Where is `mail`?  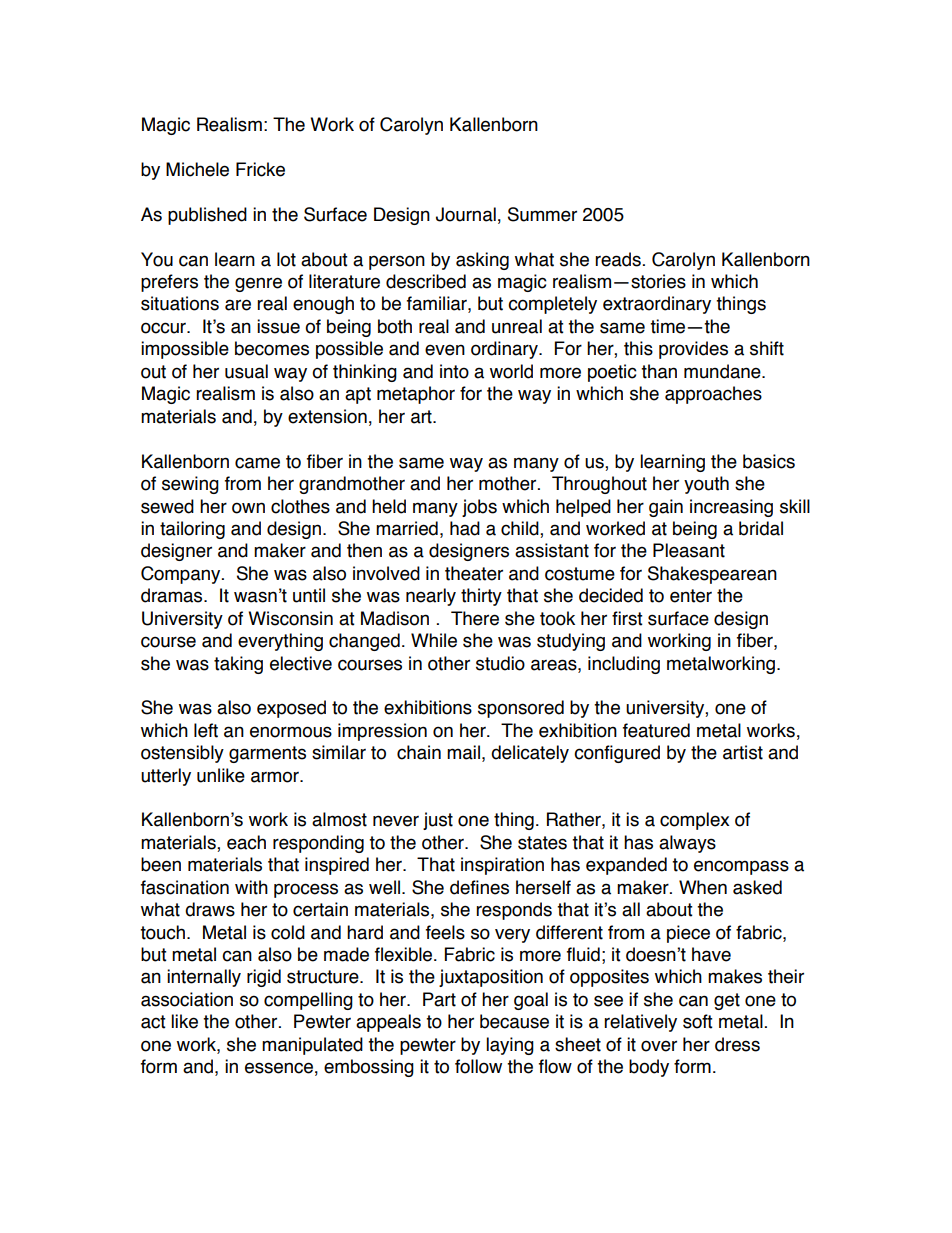
mail is located at coordinates (463, 752).
